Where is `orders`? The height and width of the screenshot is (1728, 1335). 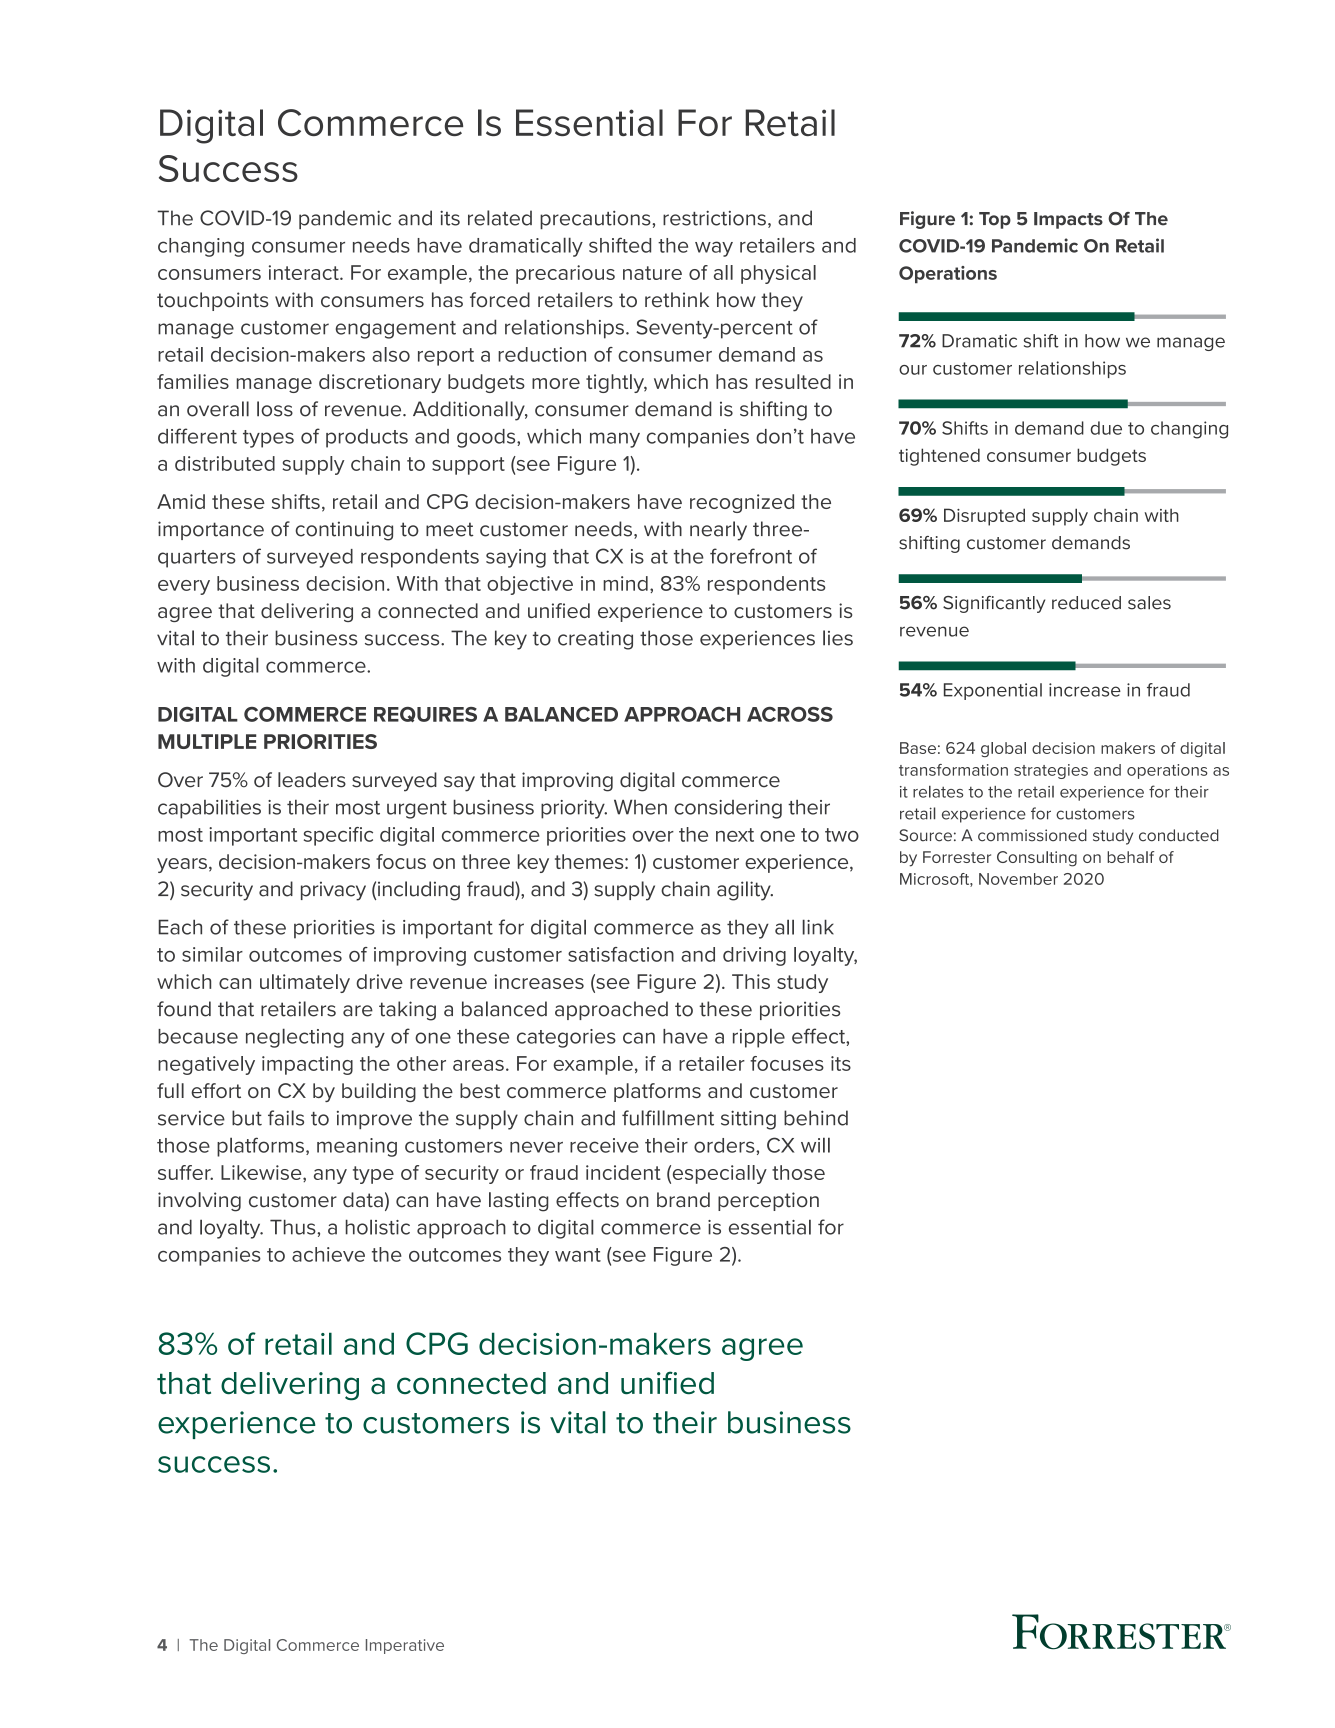
orders is located at coordinates (725, 1145).
